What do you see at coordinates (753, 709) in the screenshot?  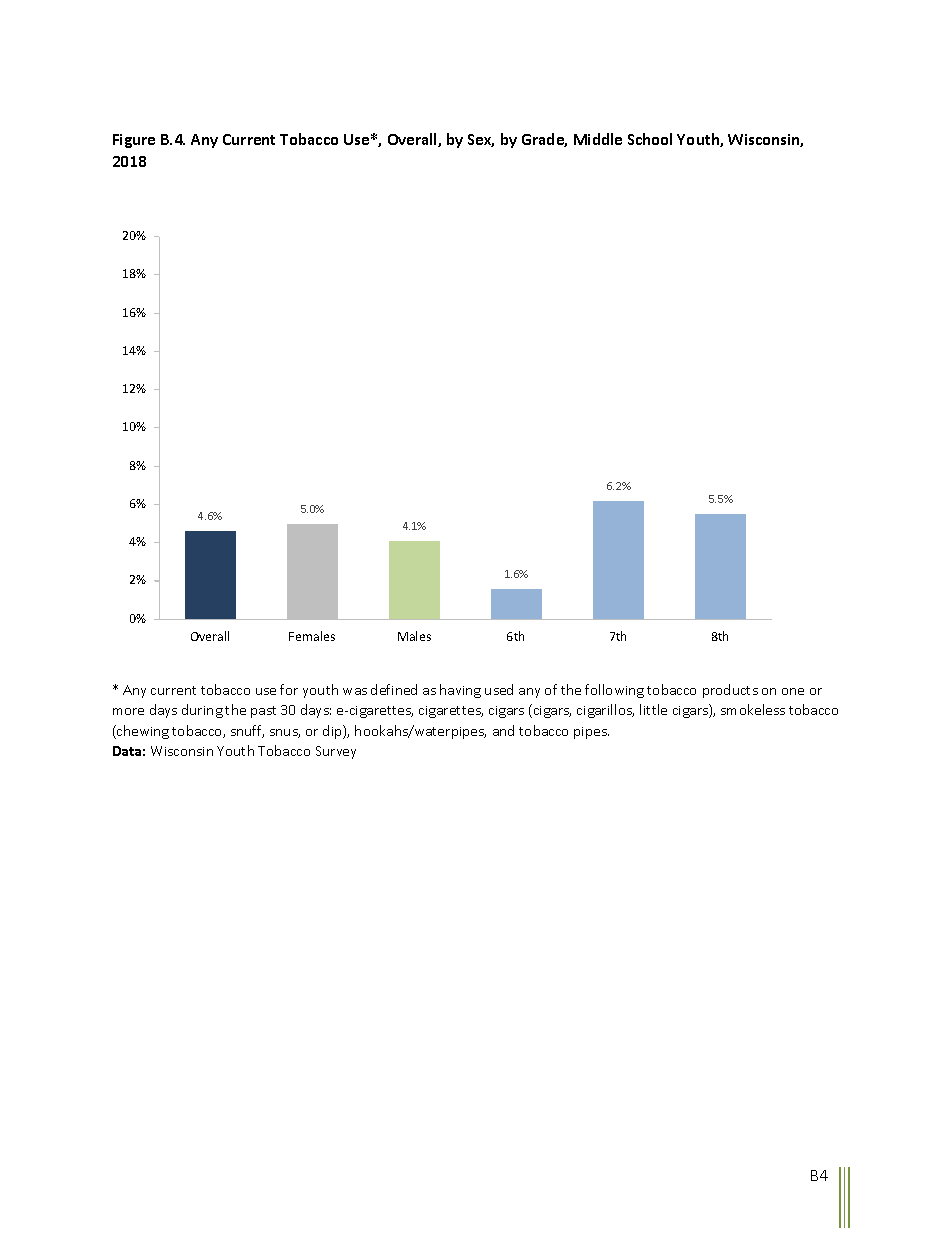 I see `smokeless` at bounding box center [753, 709].
